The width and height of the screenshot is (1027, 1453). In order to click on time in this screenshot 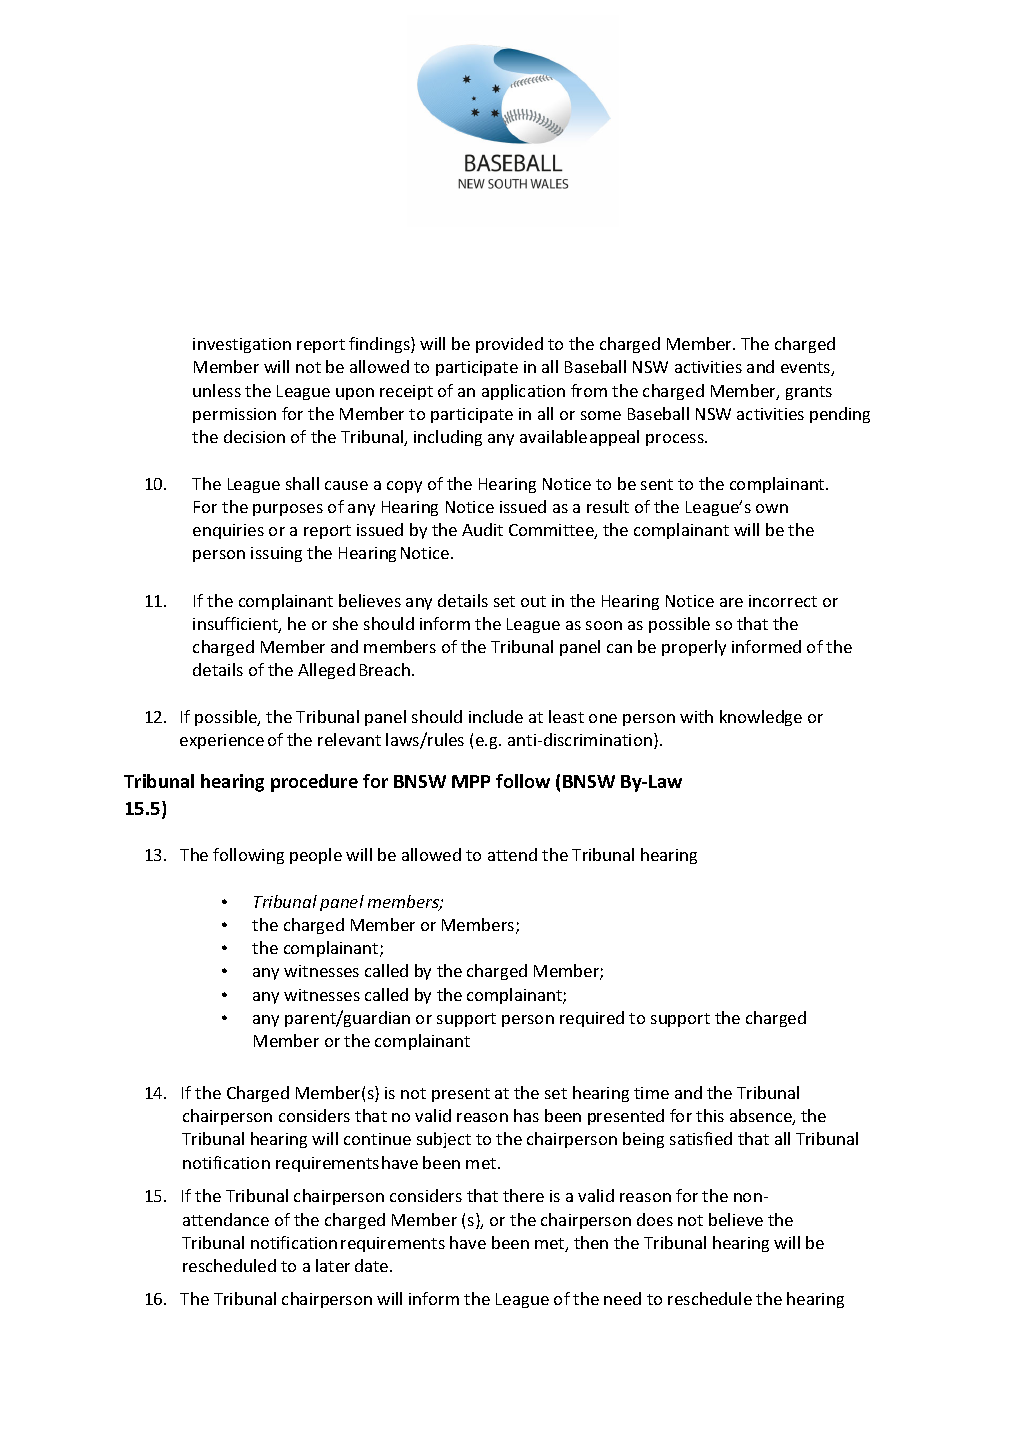, I will do `click(651, 1093)`.
